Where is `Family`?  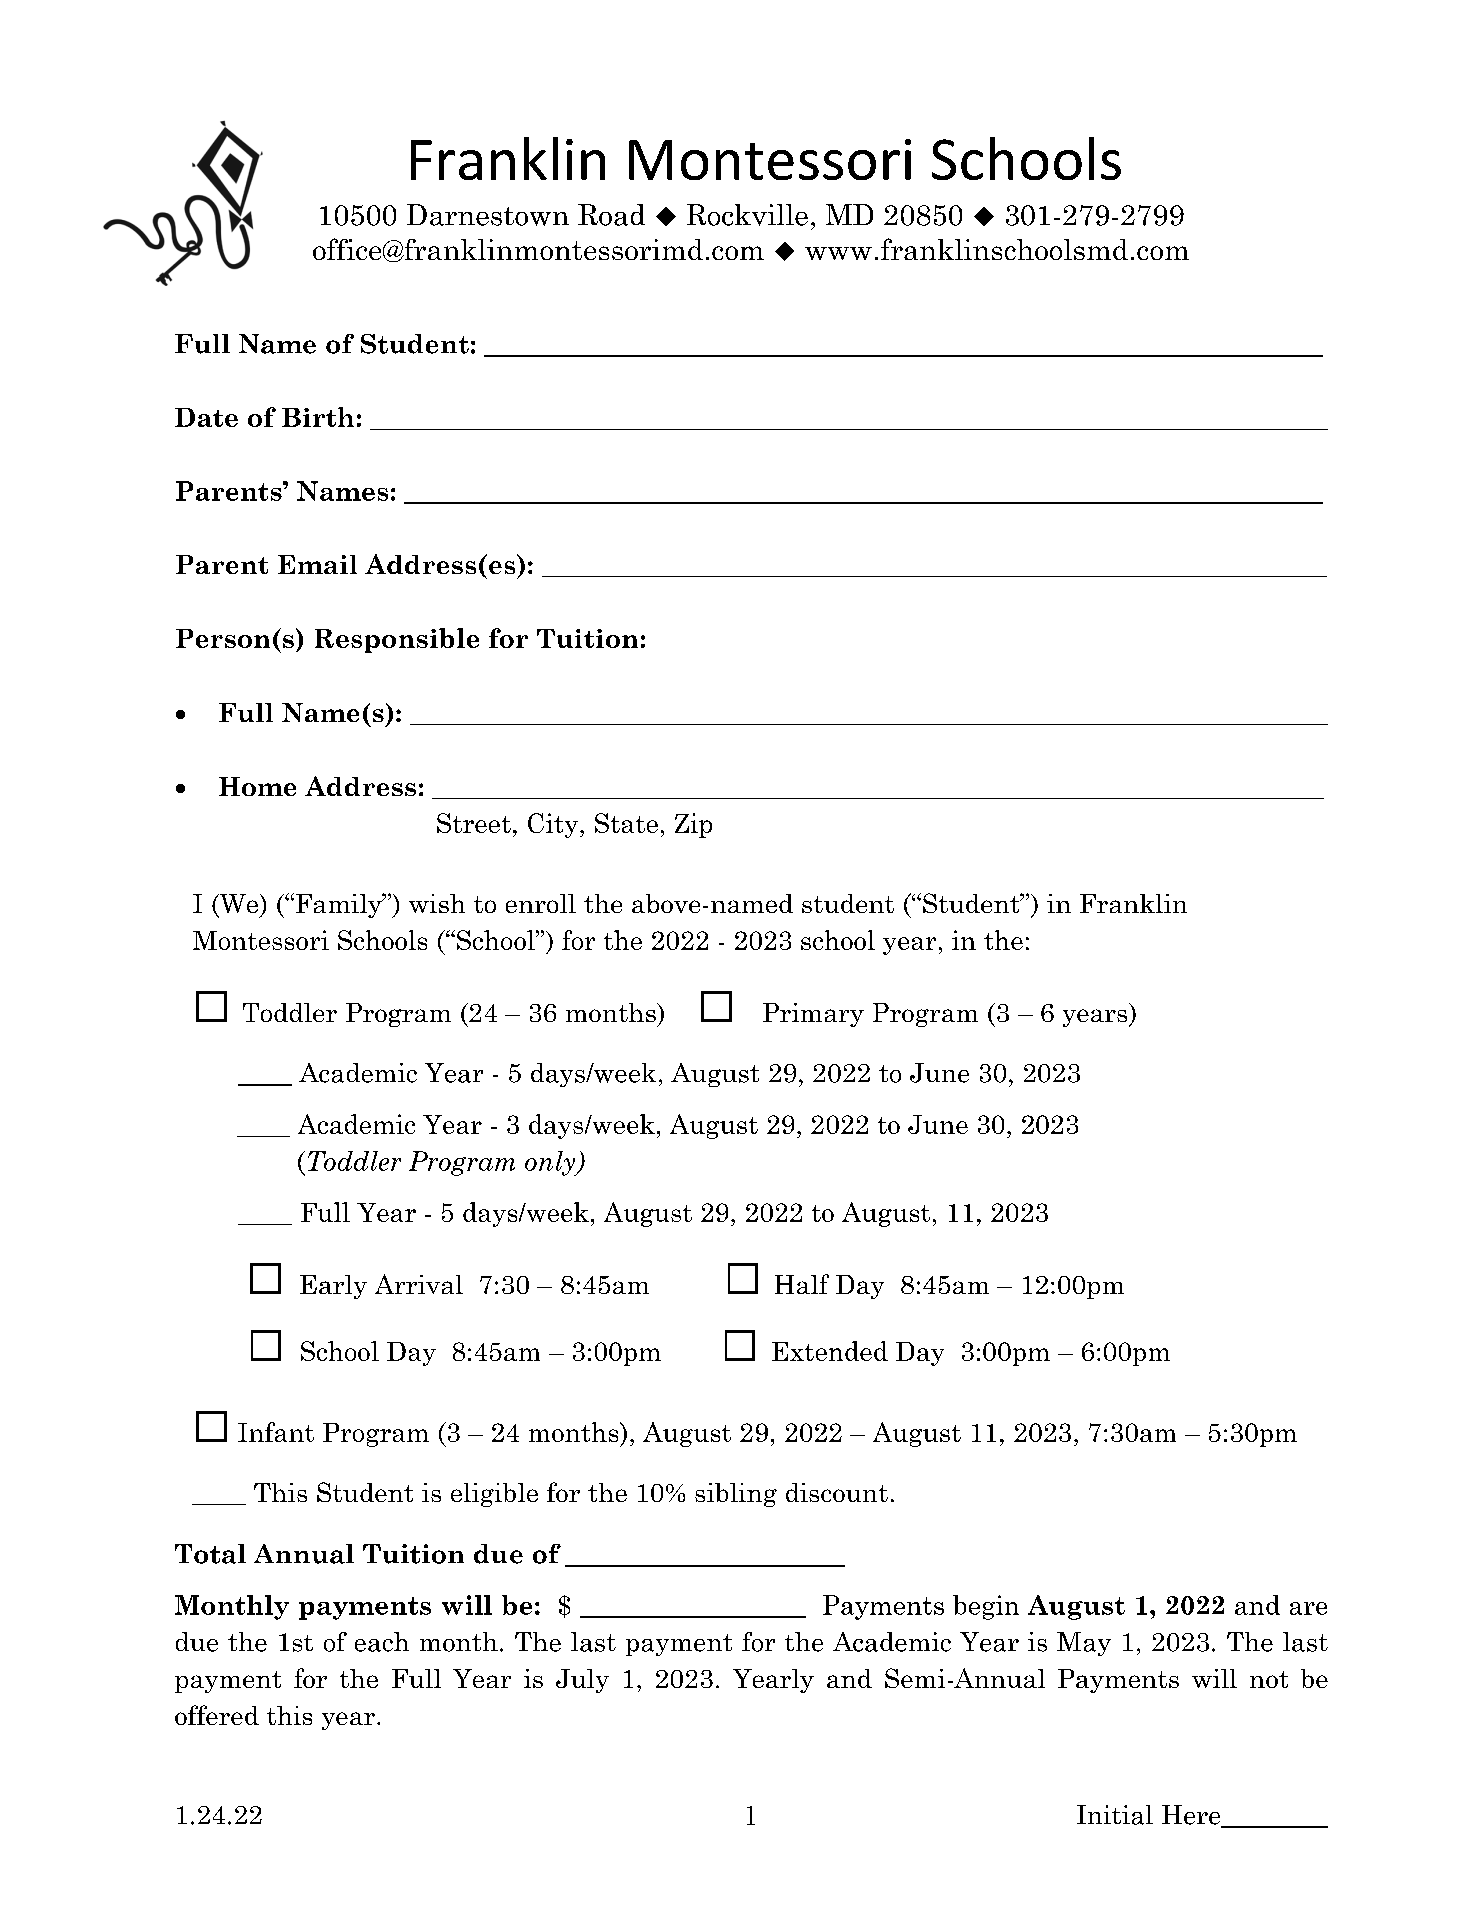 Family is located at coordinates (340, 905).
